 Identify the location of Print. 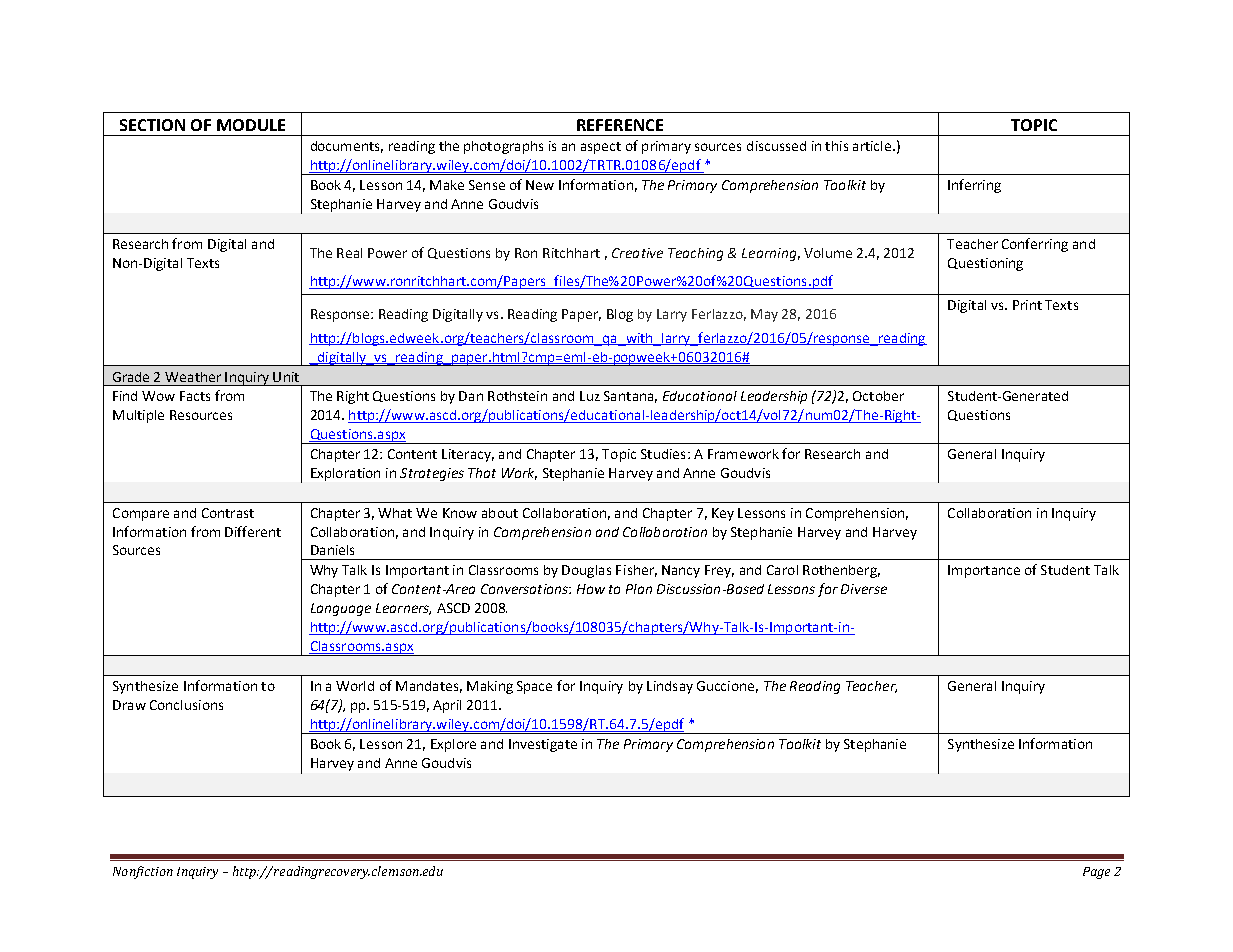
(1027, 305).
